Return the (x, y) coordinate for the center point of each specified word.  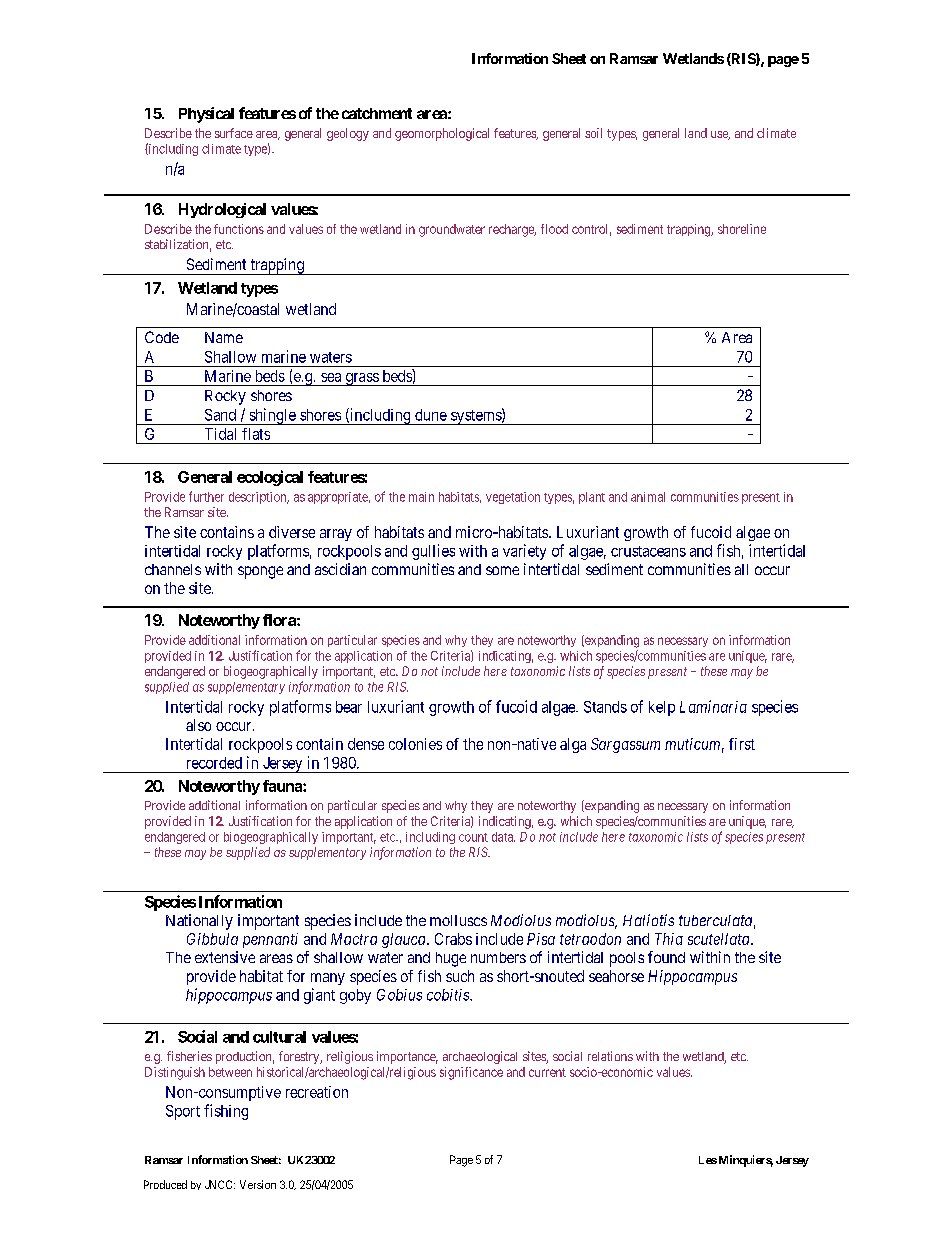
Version (258, 1184)
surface (234, 133)
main (421, 497)
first (742, 744)
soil (593, 133)
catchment (377, 113)
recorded (214, 763)
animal (648, 497)
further (206, 496)
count (473, 837)
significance (471, 1073)
